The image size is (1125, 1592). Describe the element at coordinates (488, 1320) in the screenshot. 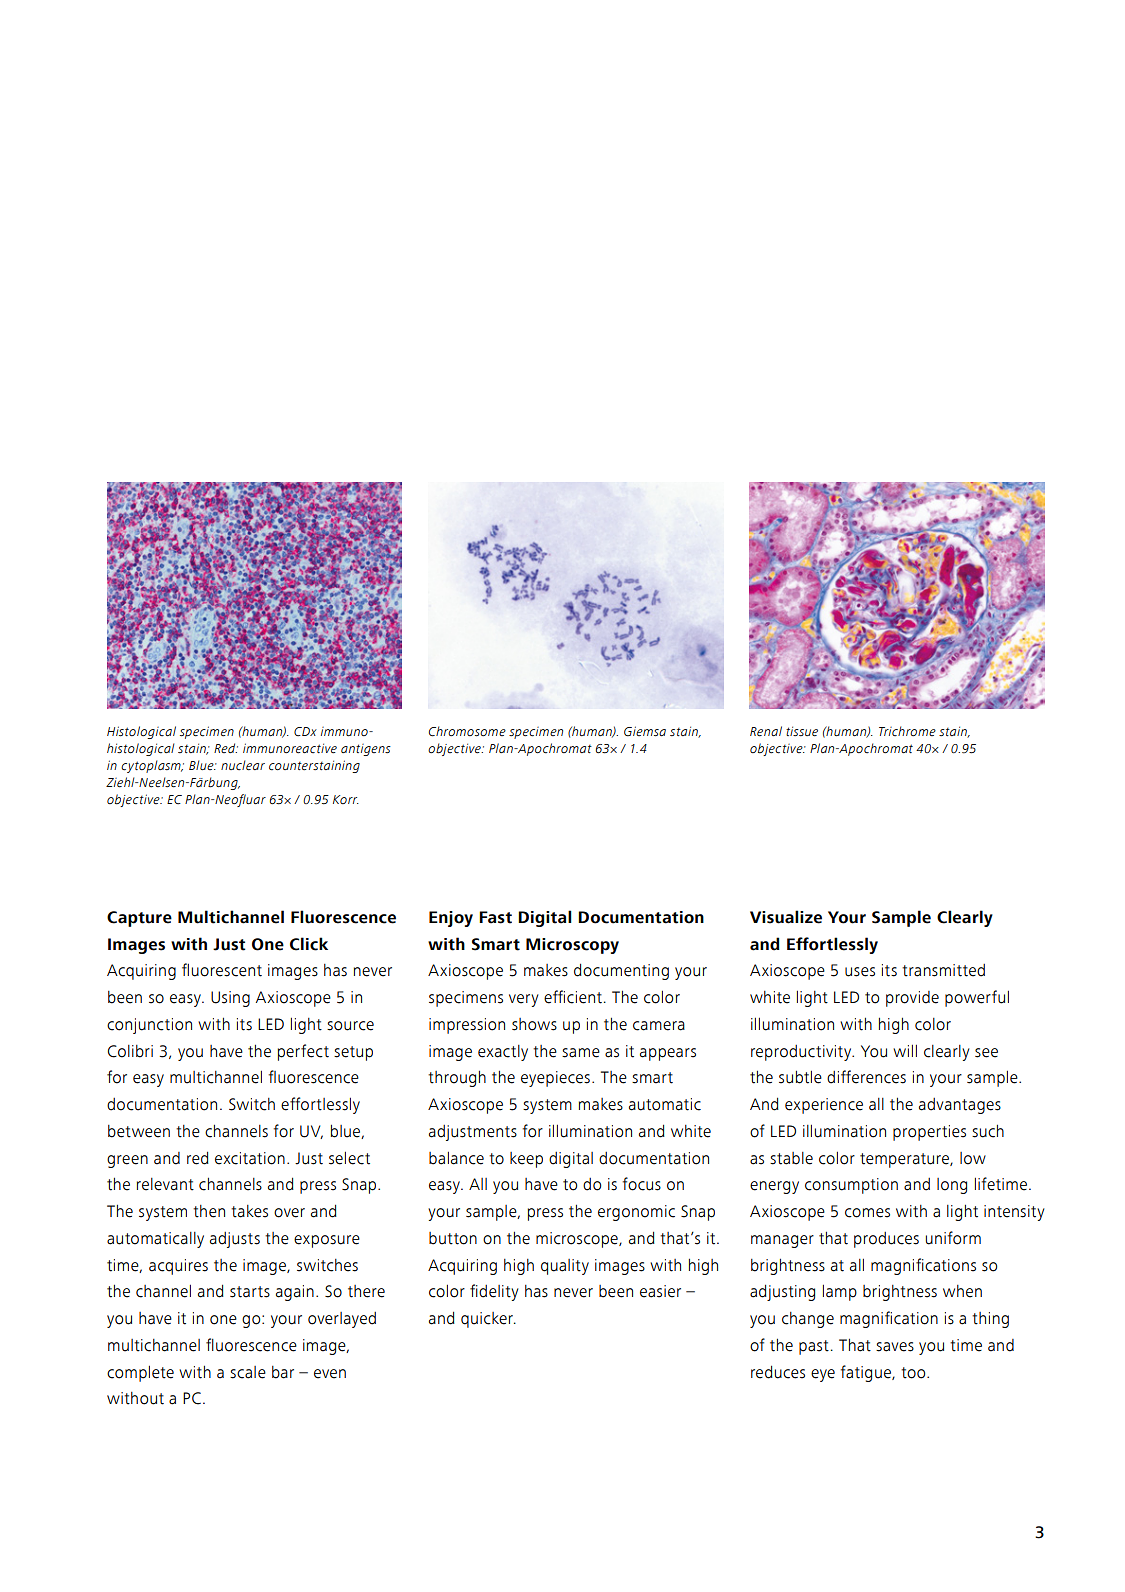

I see `quicker` at that location.
